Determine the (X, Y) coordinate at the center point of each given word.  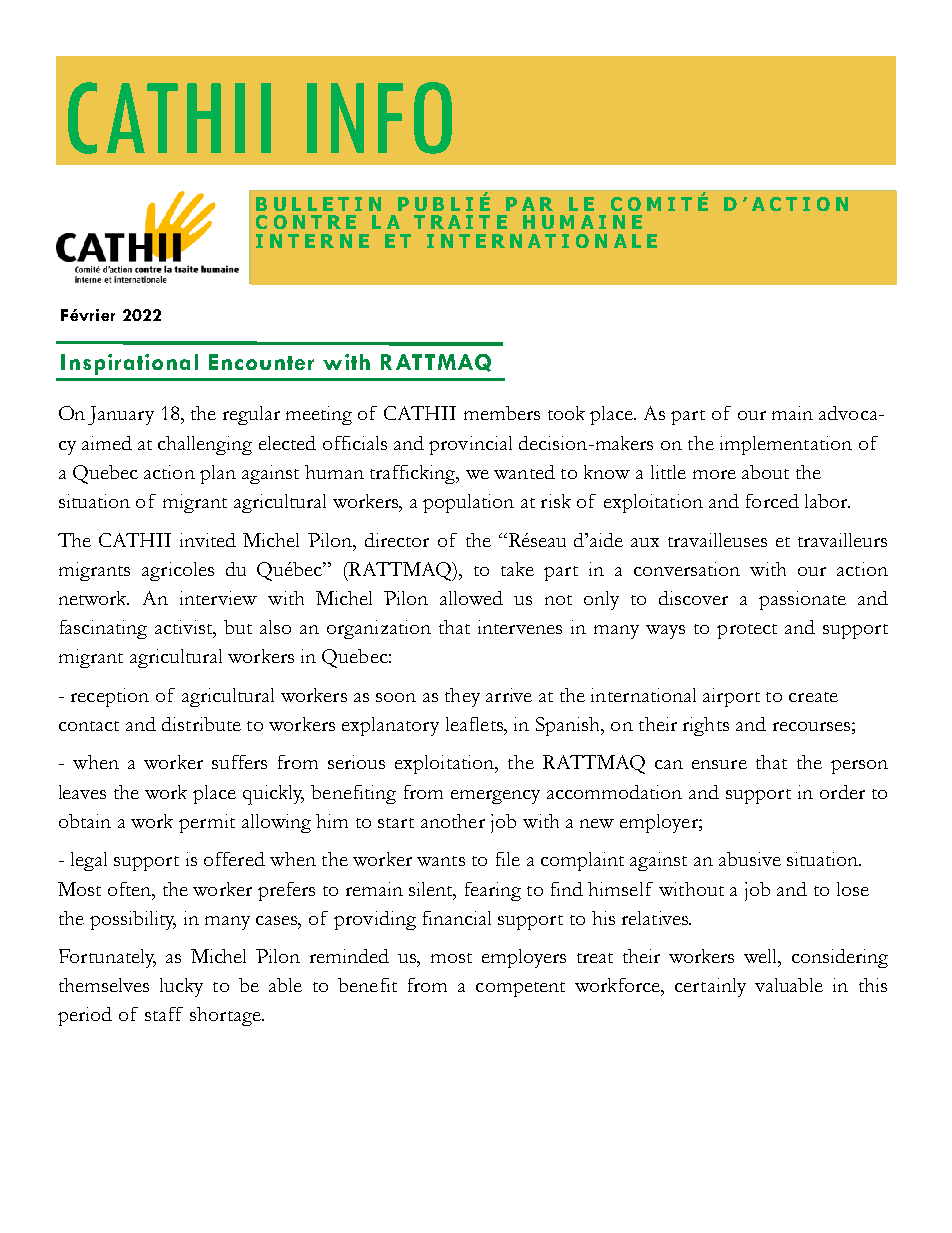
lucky (181, 987)
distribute (201, 724)
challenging (205, 445)
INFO (379, 118)
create (813, 697)
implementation (786, 445)
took (566, 413)
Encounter (261, 362)
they (462, 697)
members (502, 413)
